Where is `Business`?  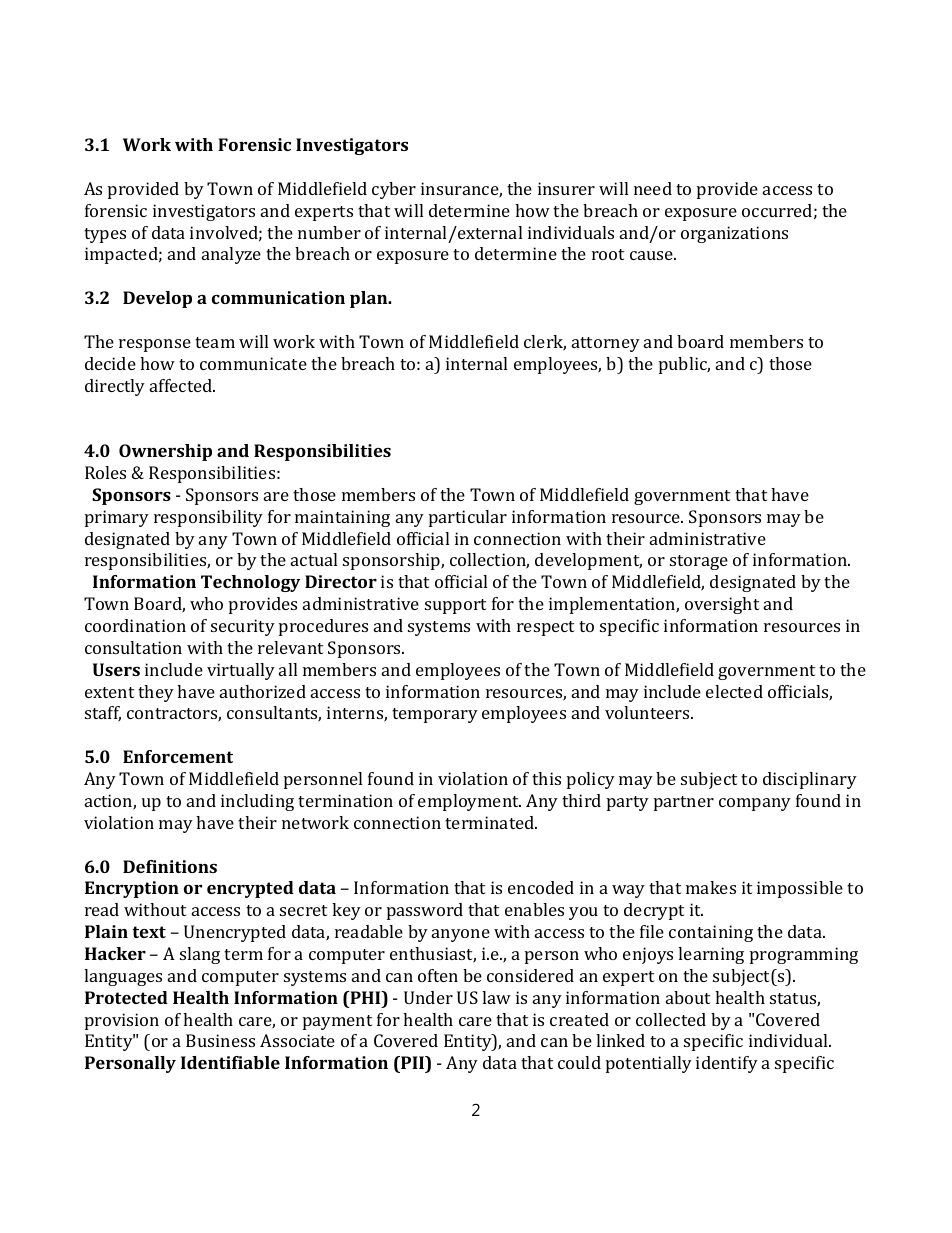 Business is located at coordinates (220, 1040).
